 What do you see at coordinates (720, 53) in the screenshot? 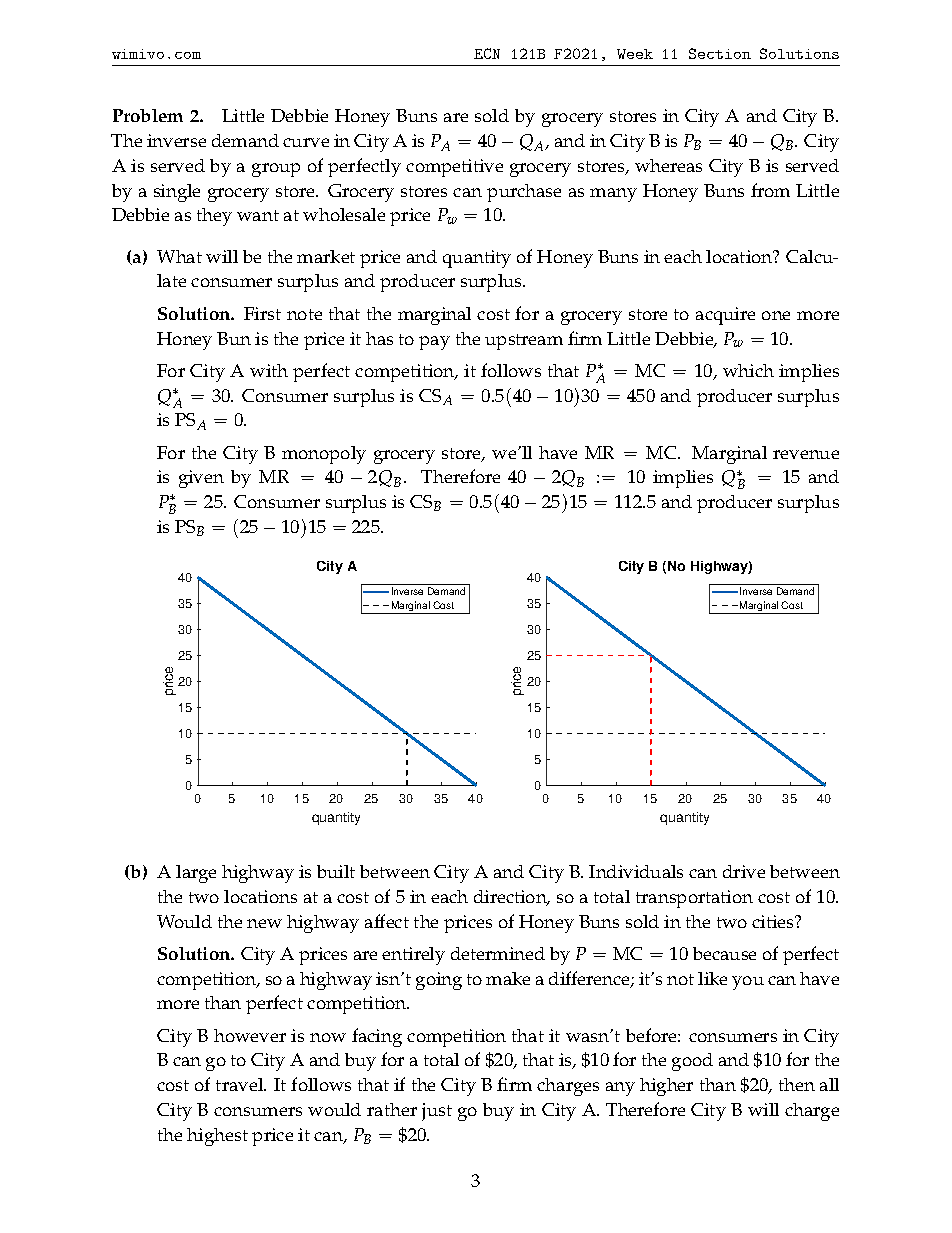
I see `Section` at bounding box center [720, 53].
